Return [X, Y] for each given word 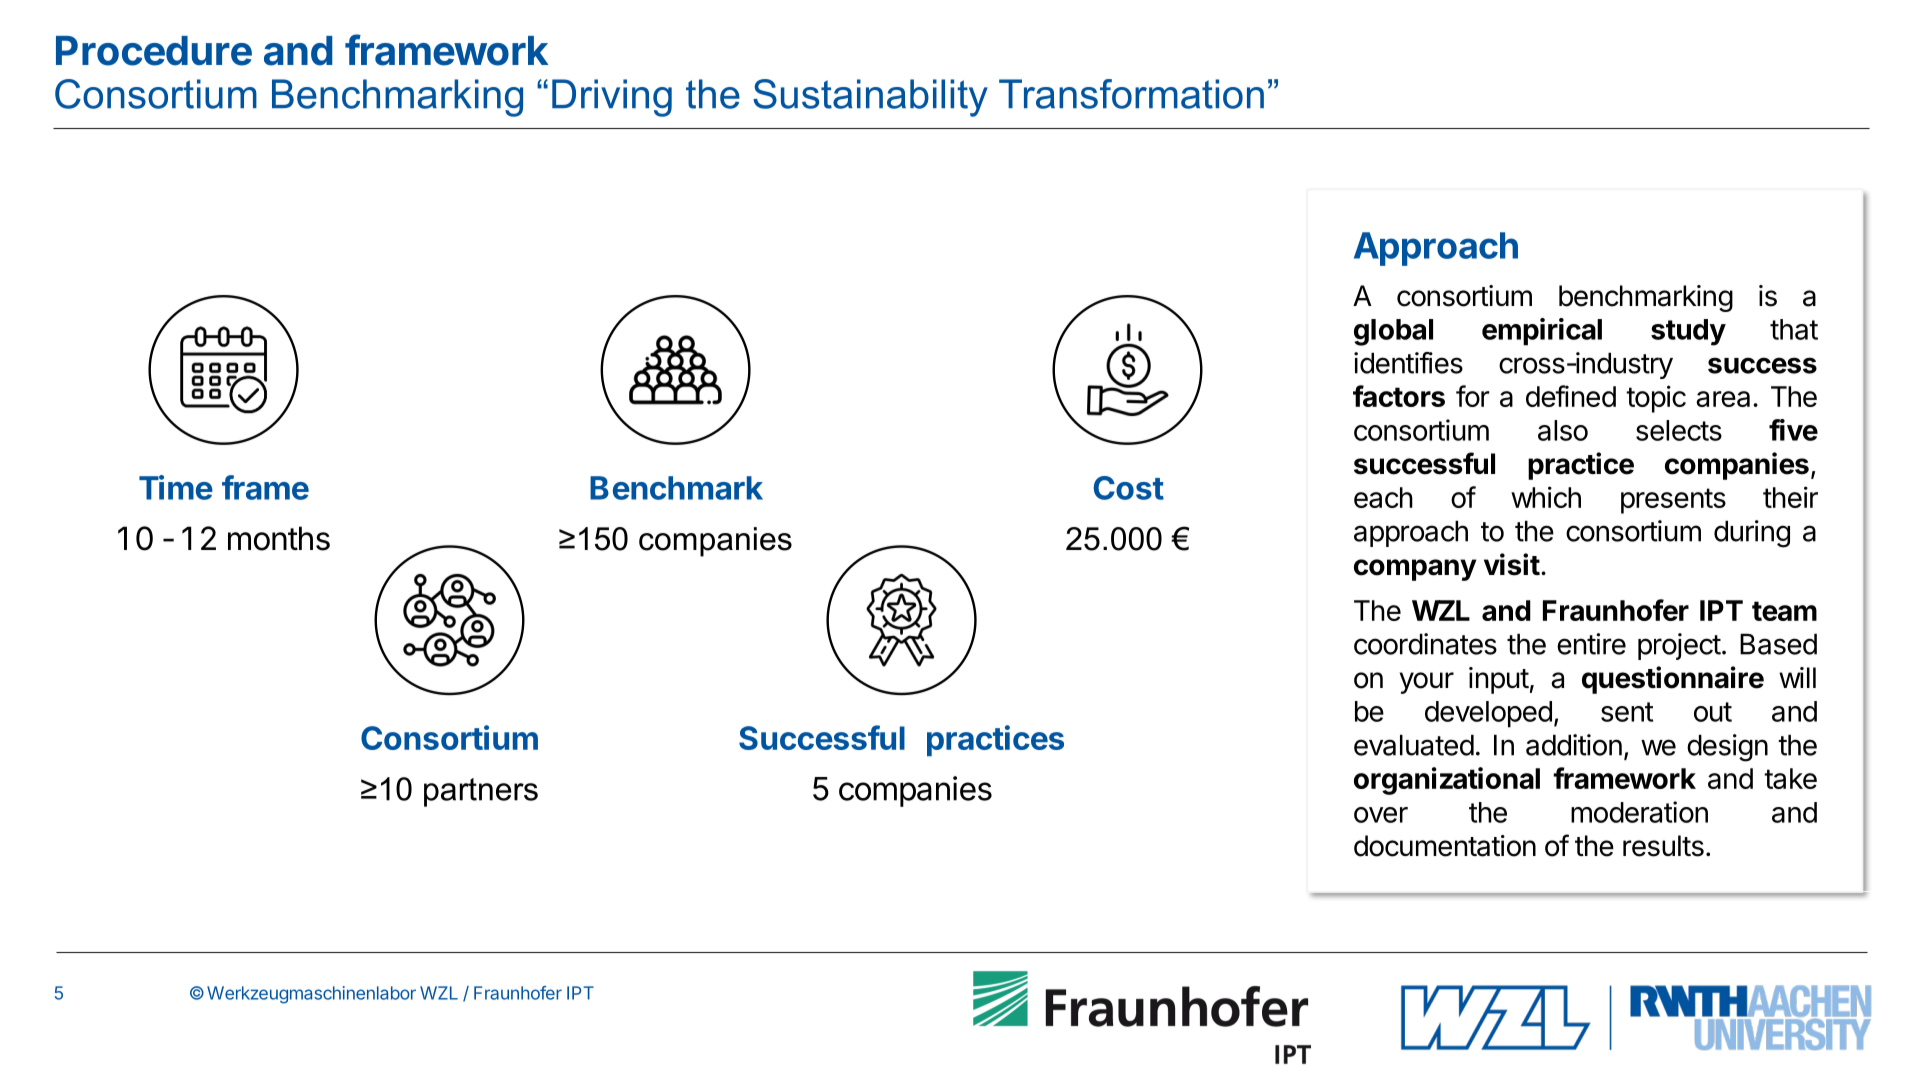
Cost [1129, 488]
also [1563, 430]
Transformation [1131, 94]
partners [481, 792]
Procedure [154, 51]
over [1381, 815]
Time [176, 487]
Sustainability [870, 98]
